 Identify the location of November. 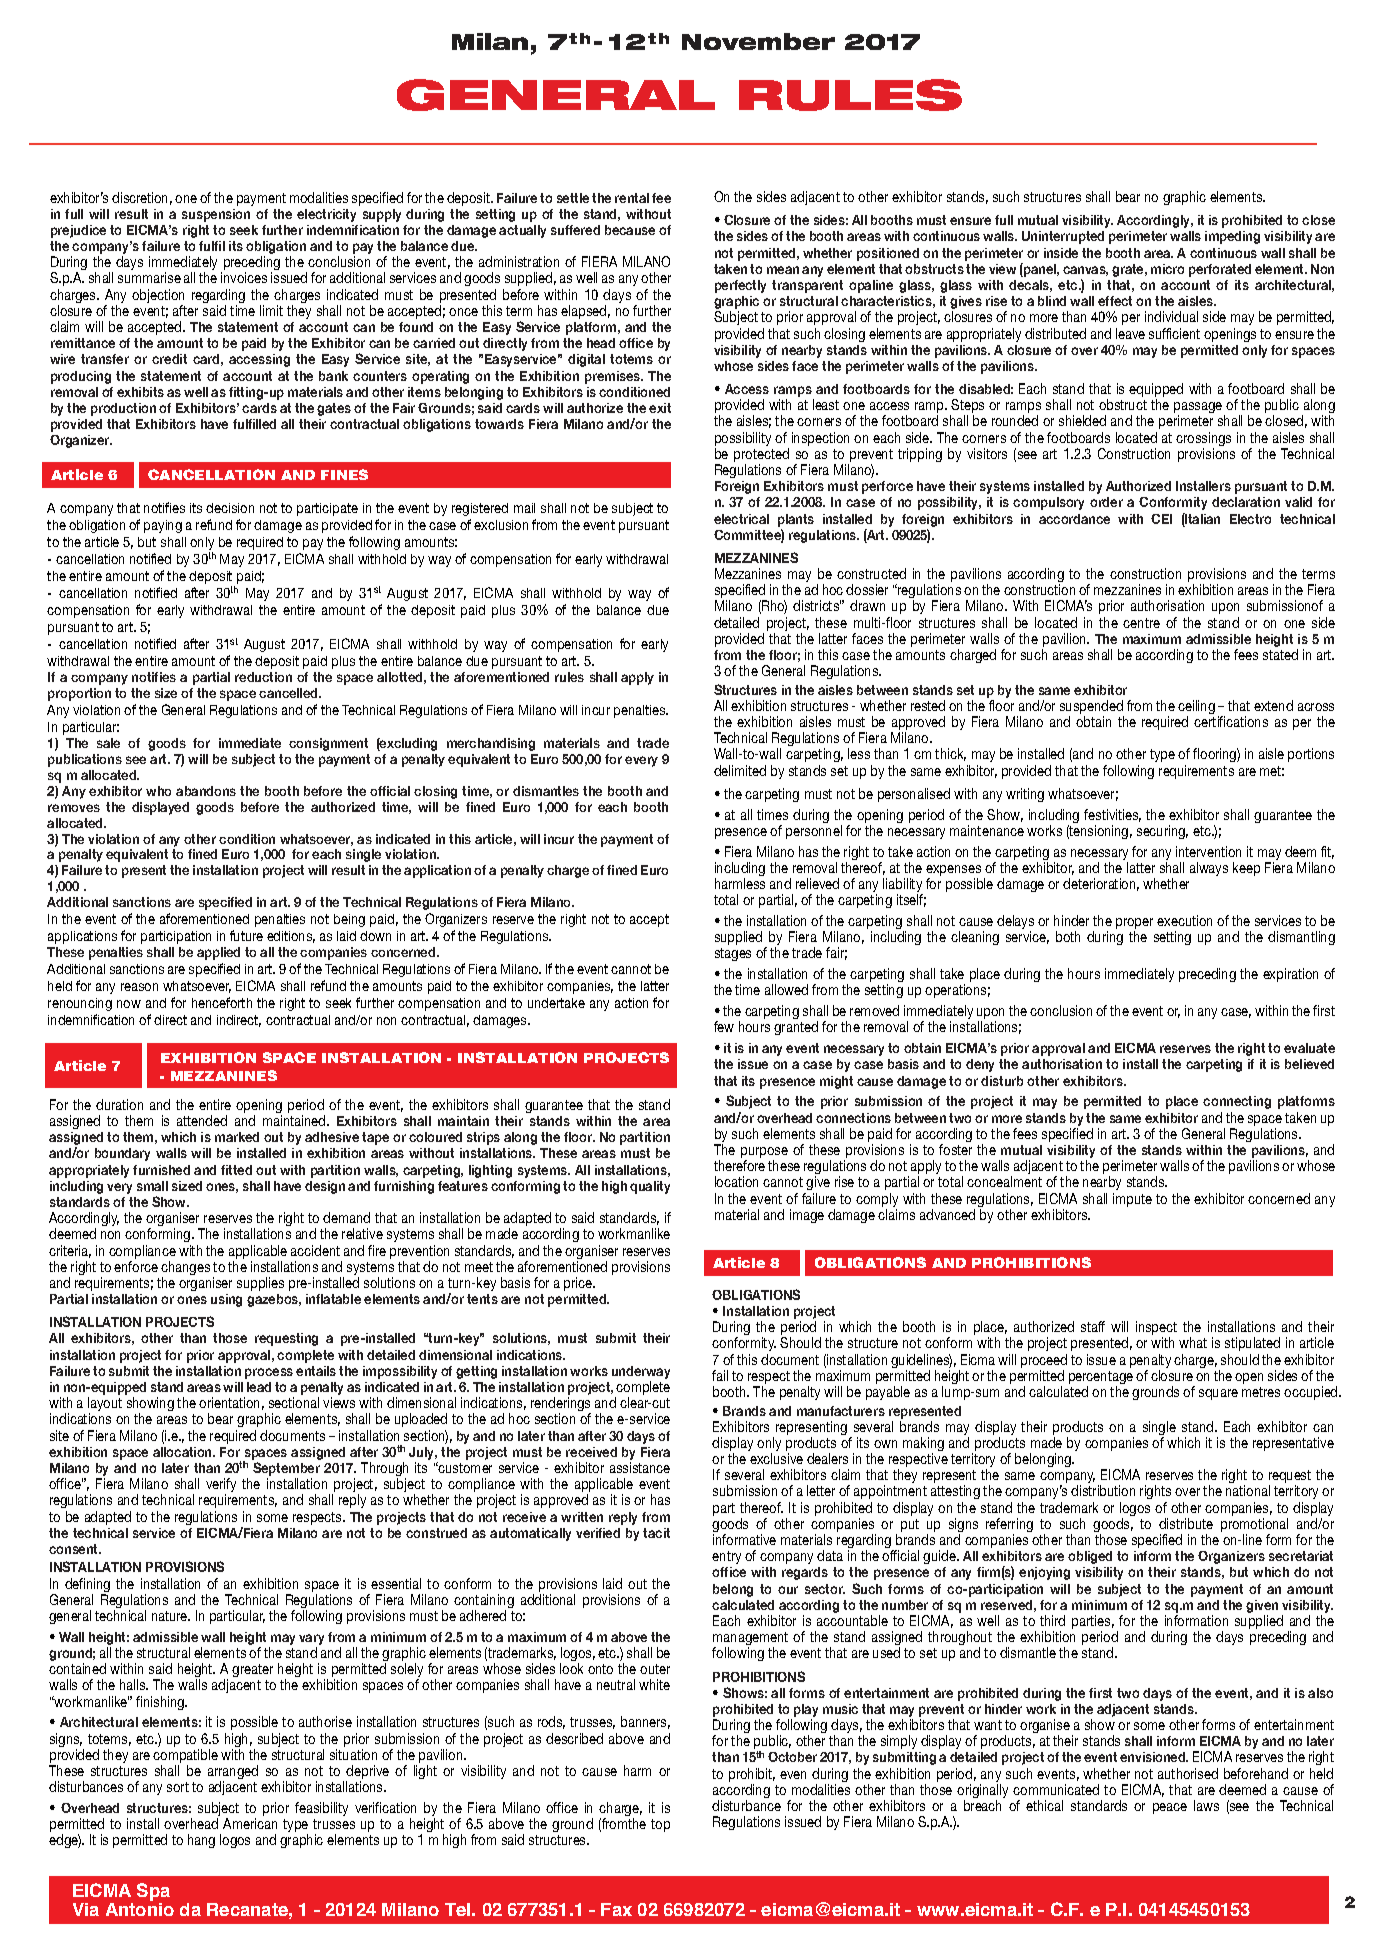
(758, 41).
